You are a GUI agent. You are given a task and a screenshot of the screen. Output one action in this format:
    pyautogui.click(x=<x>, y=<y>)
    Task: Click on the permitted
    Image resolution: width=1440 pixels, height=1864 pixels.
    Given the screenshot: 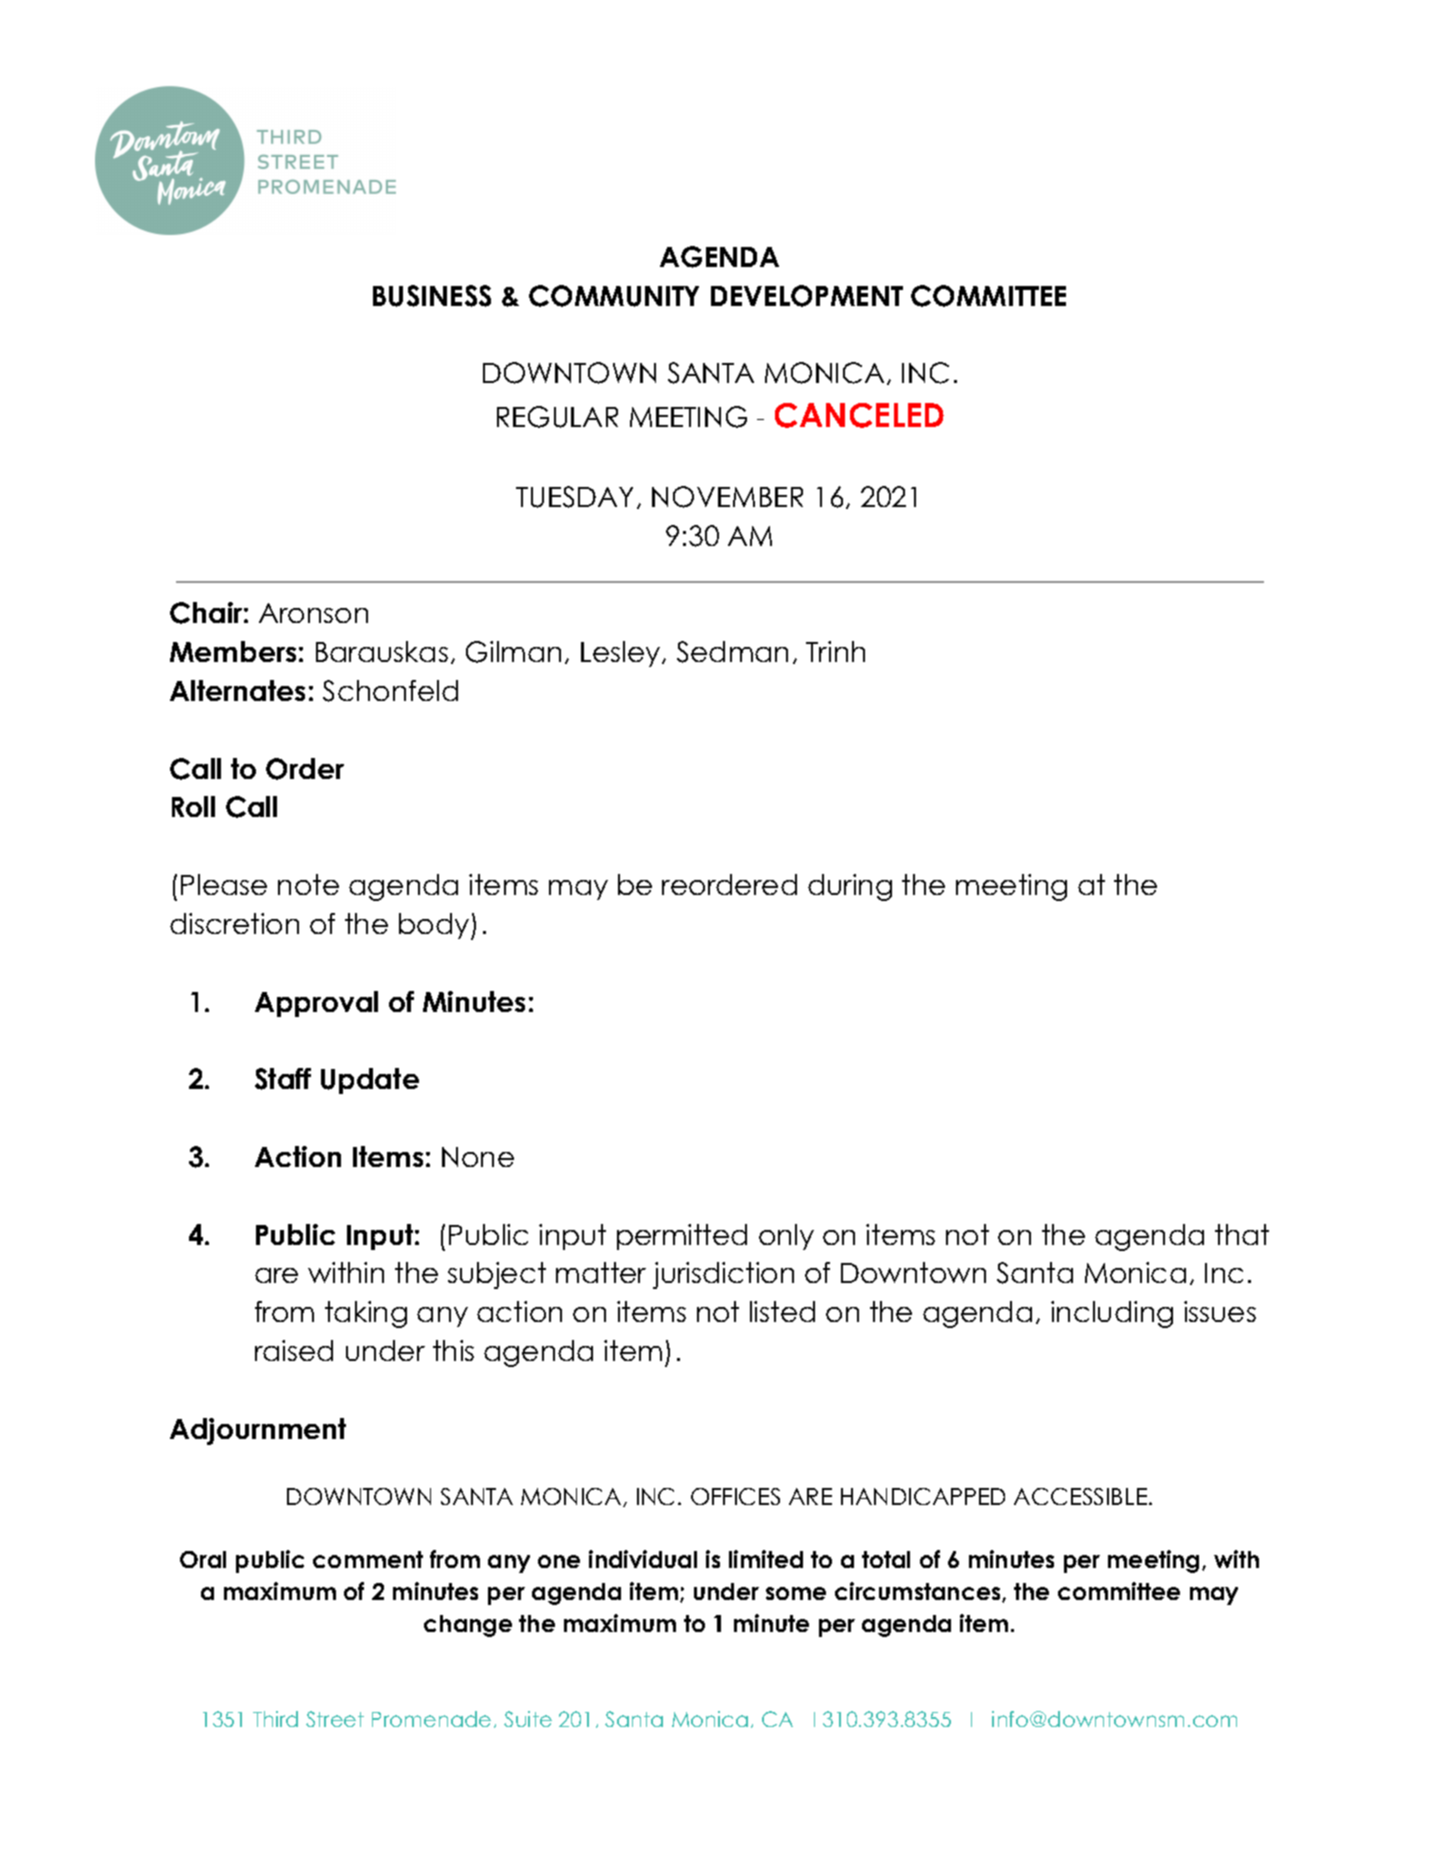 What is the action you would take?
    pyautogui.click(x=682, y=1237)
